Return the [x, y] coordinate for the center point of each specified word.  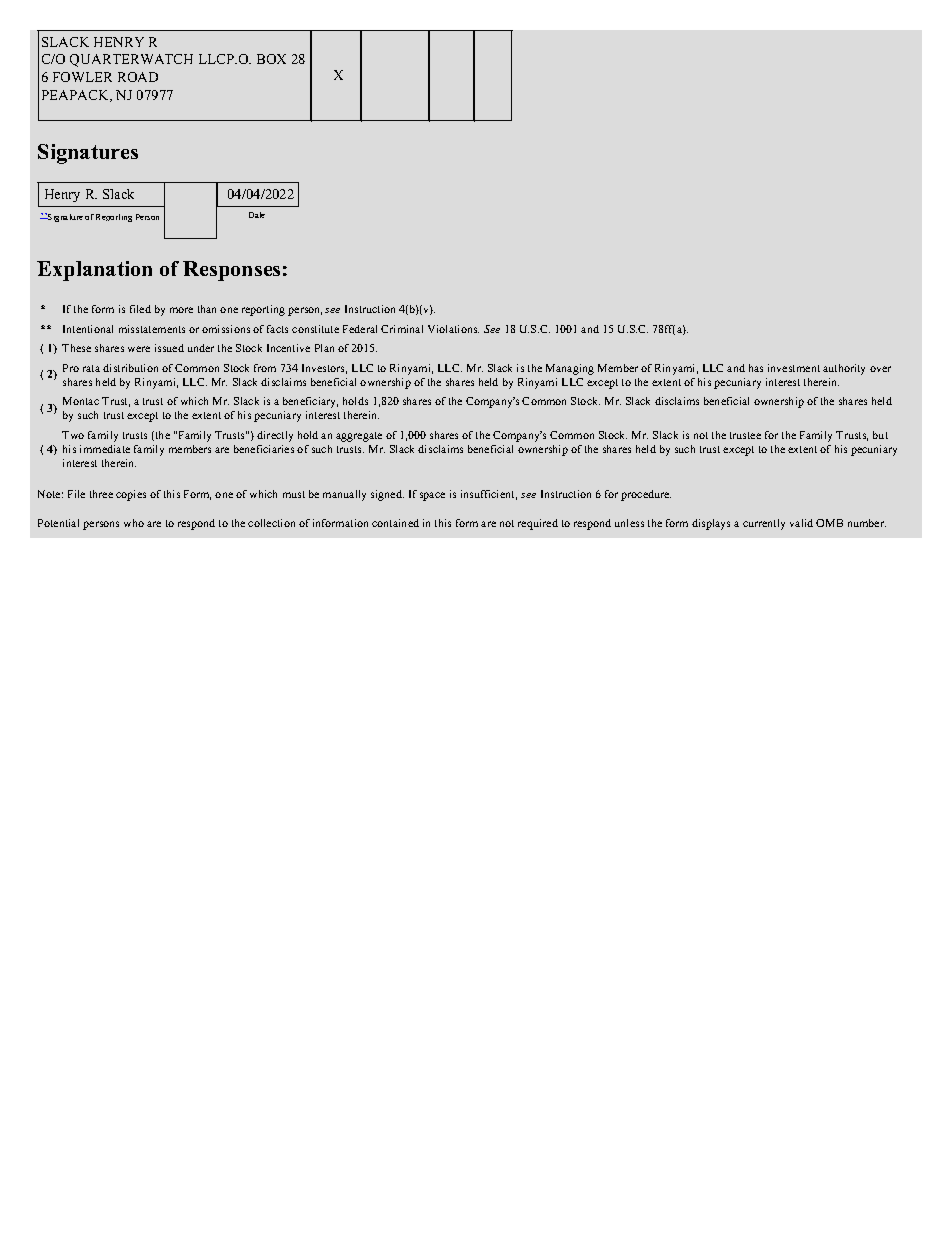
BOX [271, 59]
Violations [453, 329]
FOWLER [82, 77]
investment [794, 368]
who [134, 523]
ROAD [138, 77]
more [181, 310]
